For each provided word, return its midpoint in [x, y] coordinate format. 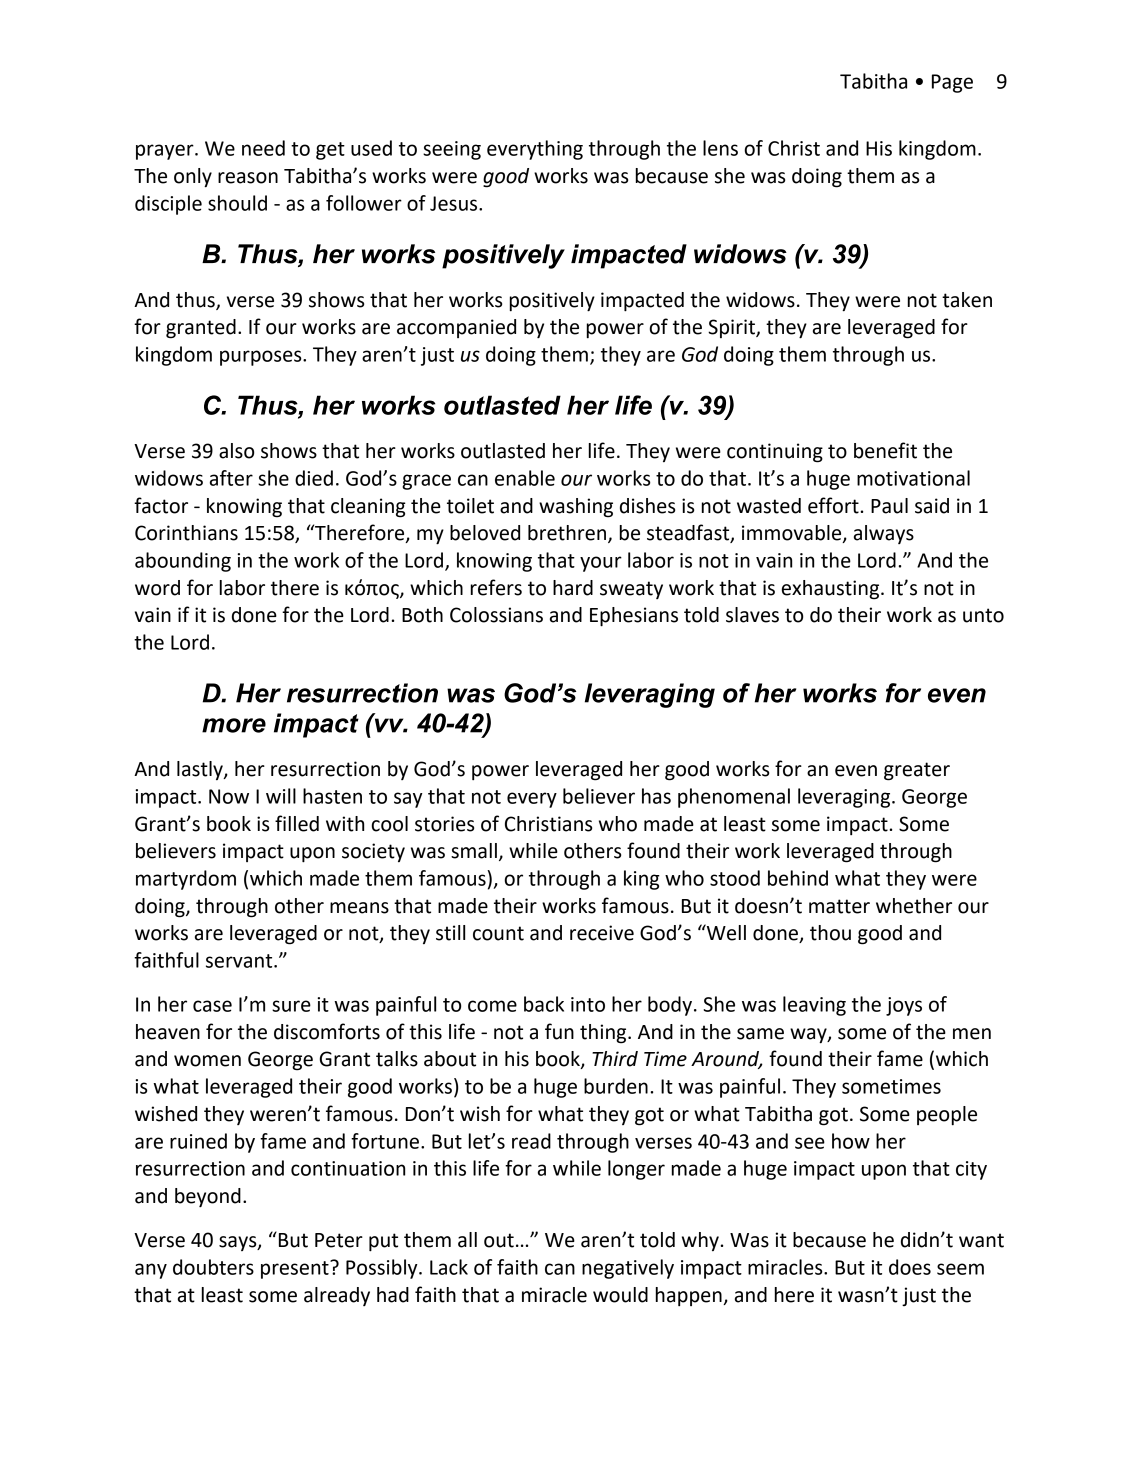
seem [960, 1269]
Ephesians [634, 617]
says [239, 1243]
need [263, 148]
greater [917, 771]
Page [952, 83]
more [234, 725]
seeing [452, 150]
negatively [628, 1269]
